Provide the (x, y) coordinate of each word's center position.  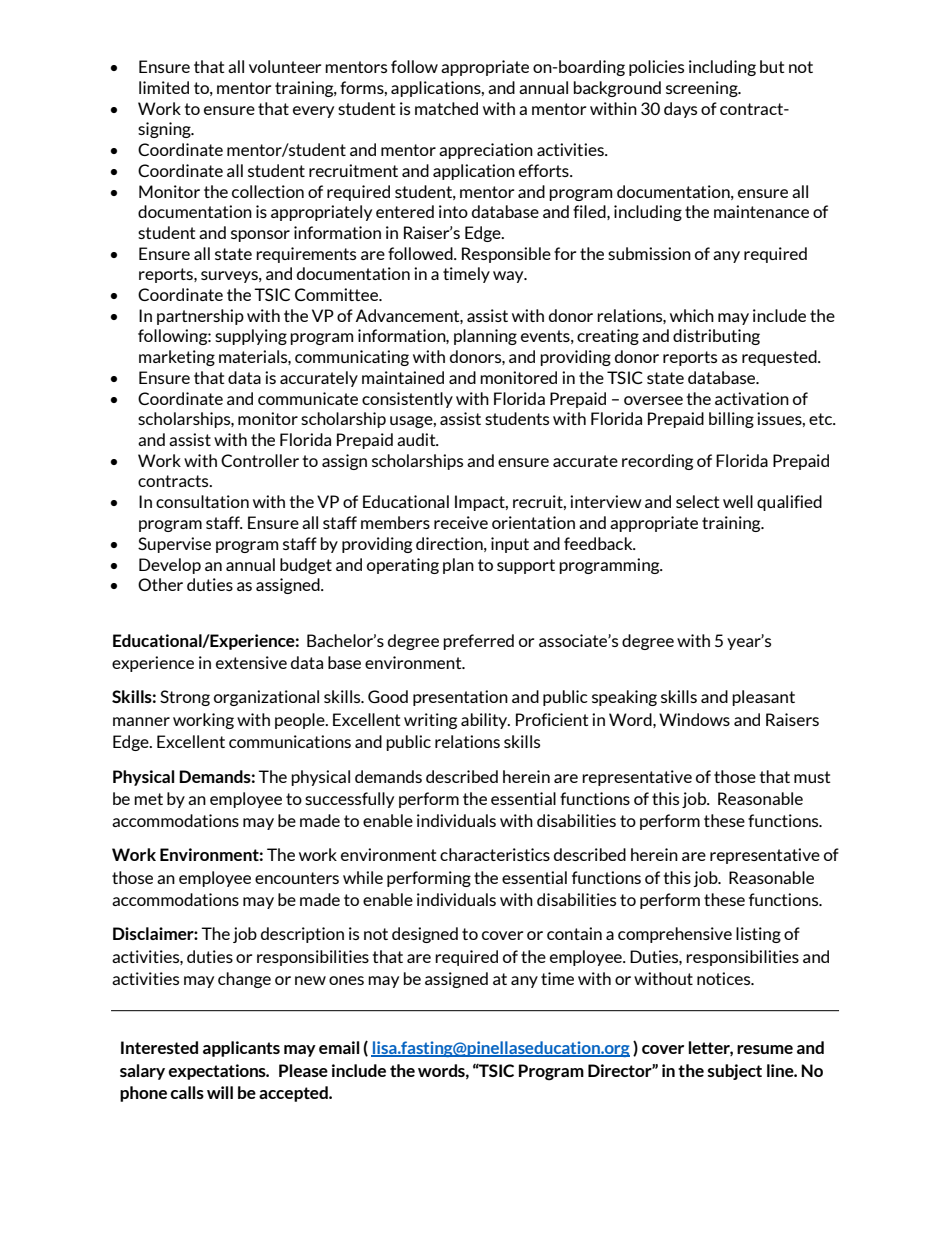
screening (703, 89)
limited (164, 87)
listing (758, 935)
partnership (200, 317)
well (738, 501)
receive (461, 522)
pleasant (763, 698)
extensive (251, 662)
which (692, 315)
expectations (218, 1072)
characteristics (495, 854)
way (509, 277)
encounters (297, 878)
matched (446, 108)
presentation (460, 698)
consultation (202, 501)
